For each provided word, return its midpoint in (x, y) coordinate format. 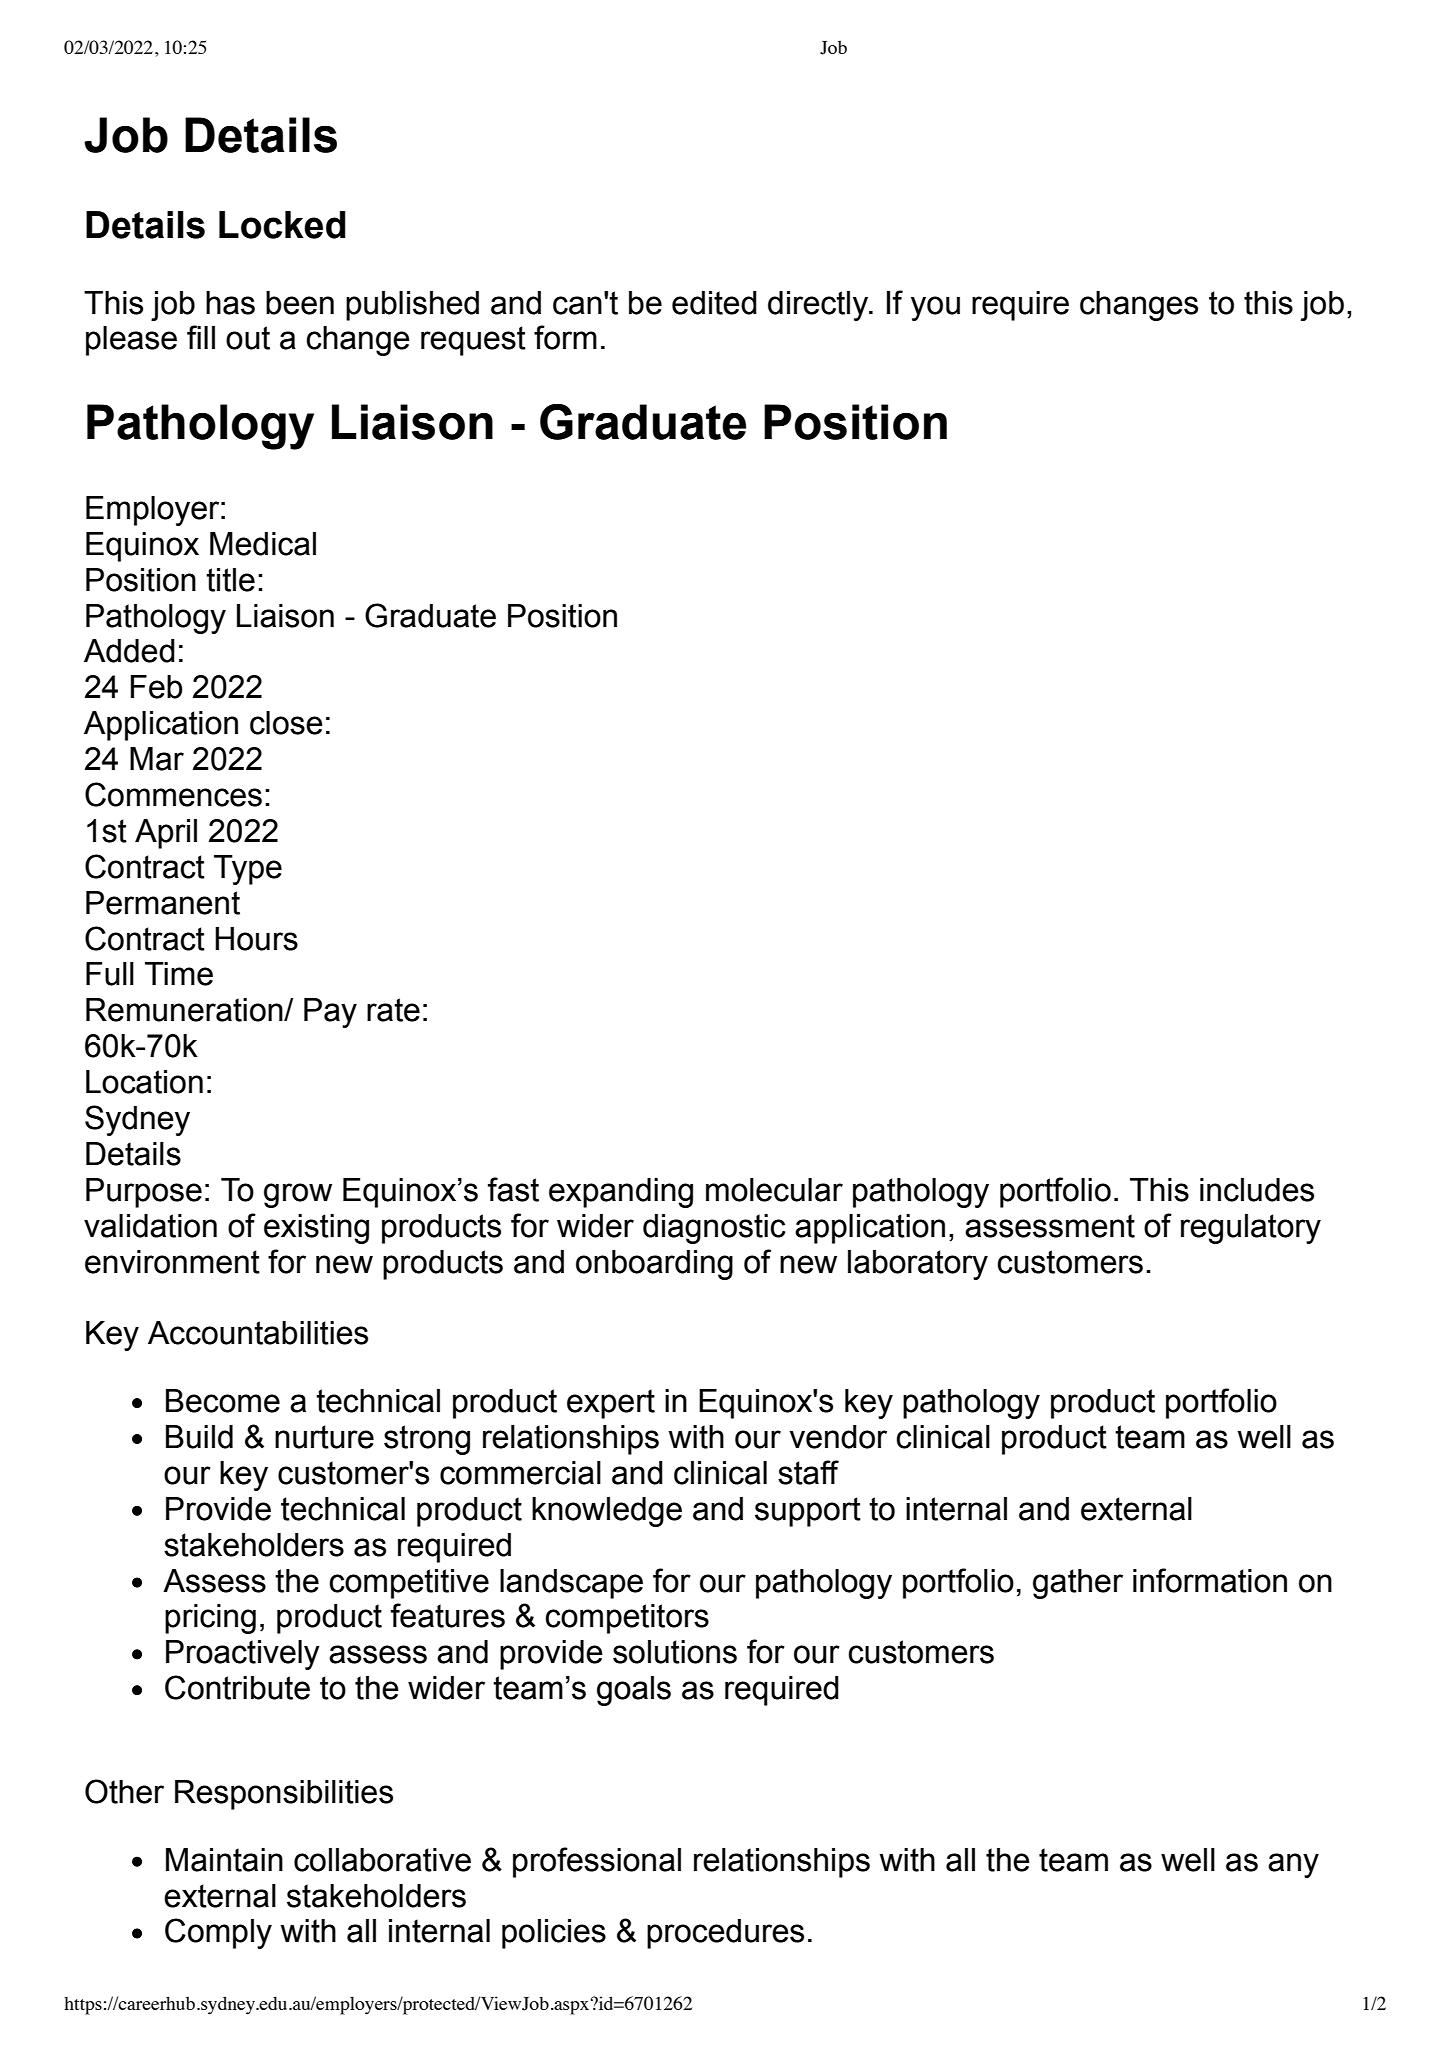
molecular (774, 1190)
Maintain (224, 1860)
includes (1257, 1190)
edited (714, 303)
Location (144, 1082)
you (935, 308)
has (230, 303)
